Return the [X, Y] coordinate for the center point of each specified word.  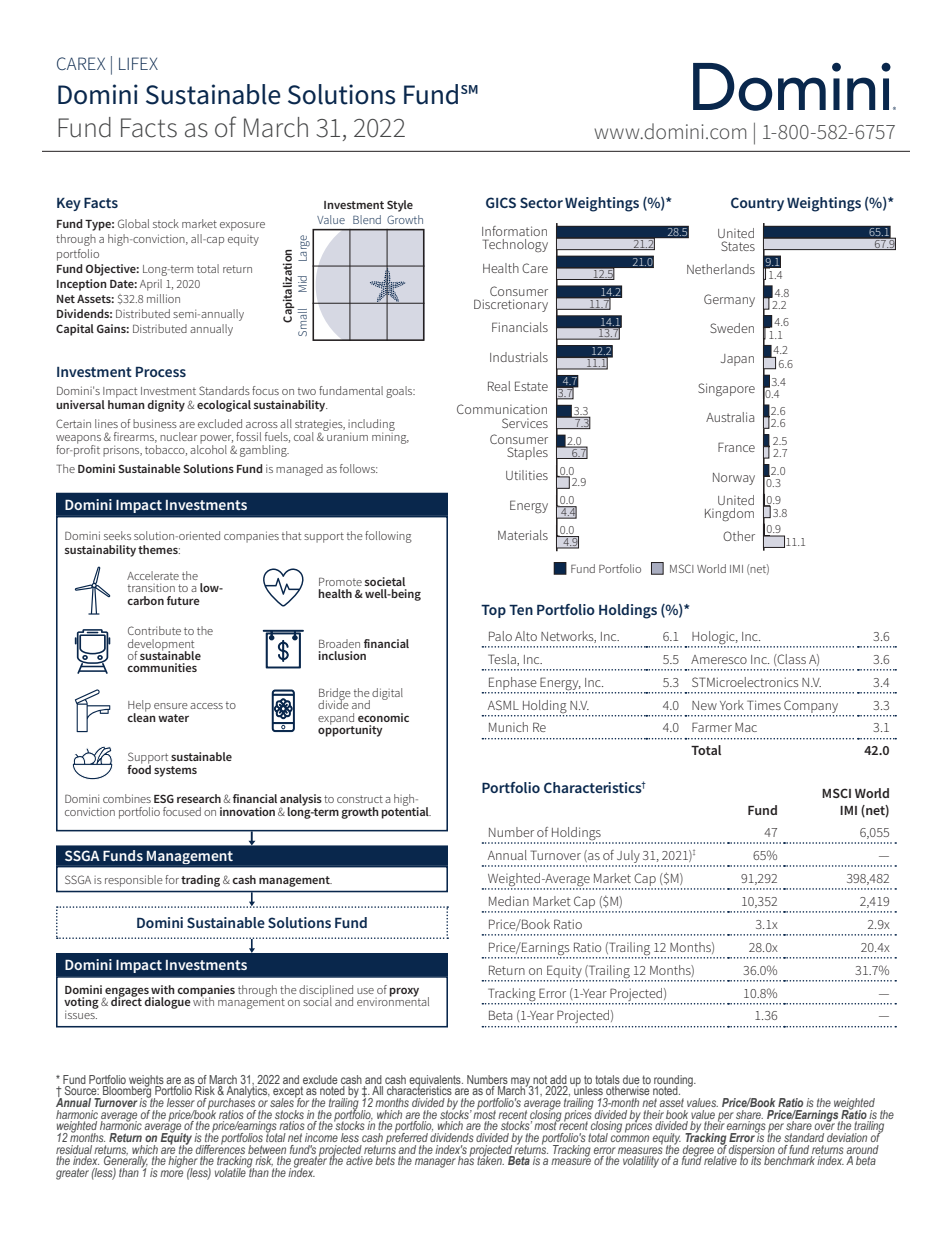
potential [406, 812]
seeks [117, 535]
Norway [734, 479]
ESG [164, 798]
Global [133, 223]
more [171, 1173]
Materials [523, 535]
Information [514, 231]
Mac [746, 727]
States [738, 246]
